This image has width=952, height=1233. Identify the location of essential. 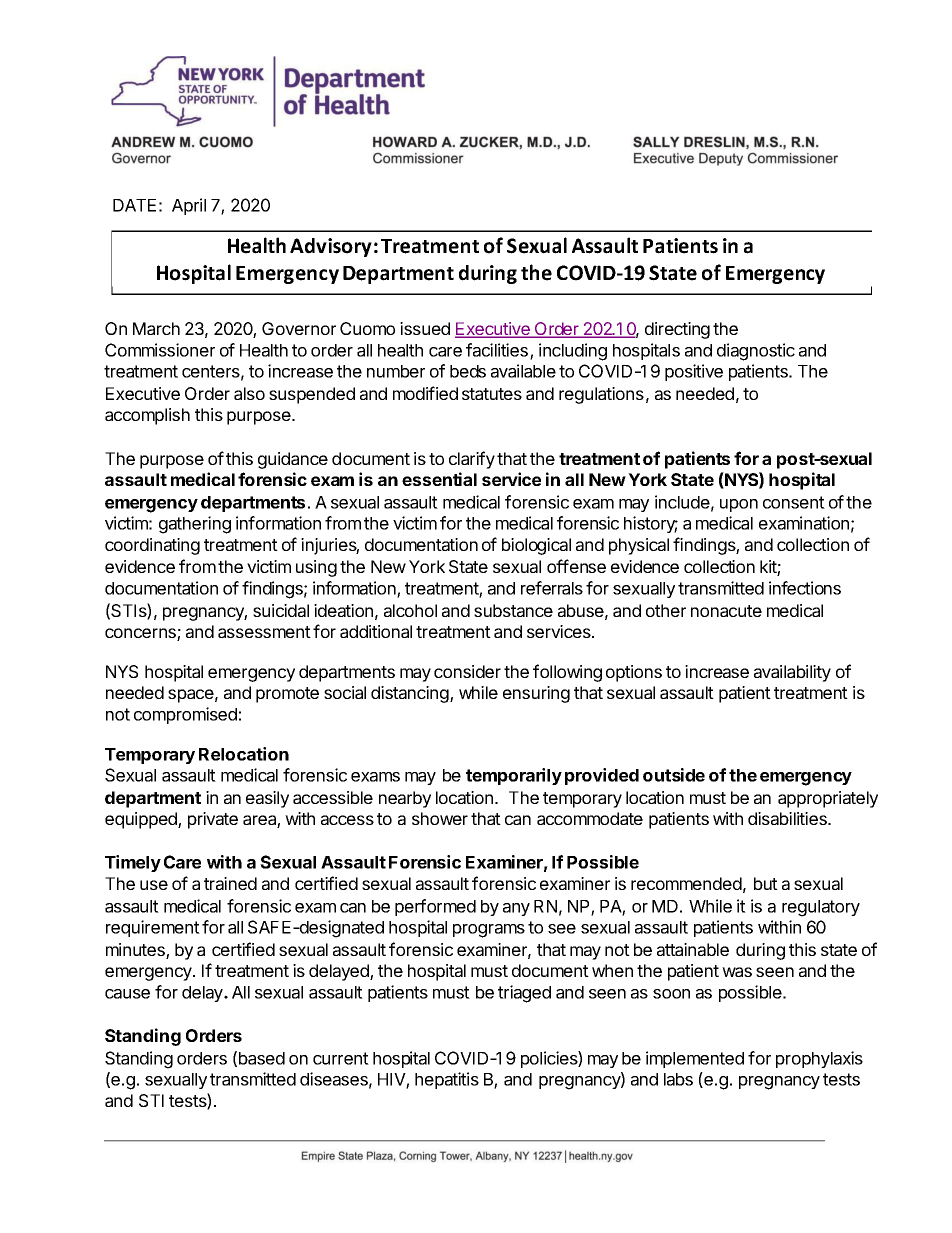
(439, 479).
